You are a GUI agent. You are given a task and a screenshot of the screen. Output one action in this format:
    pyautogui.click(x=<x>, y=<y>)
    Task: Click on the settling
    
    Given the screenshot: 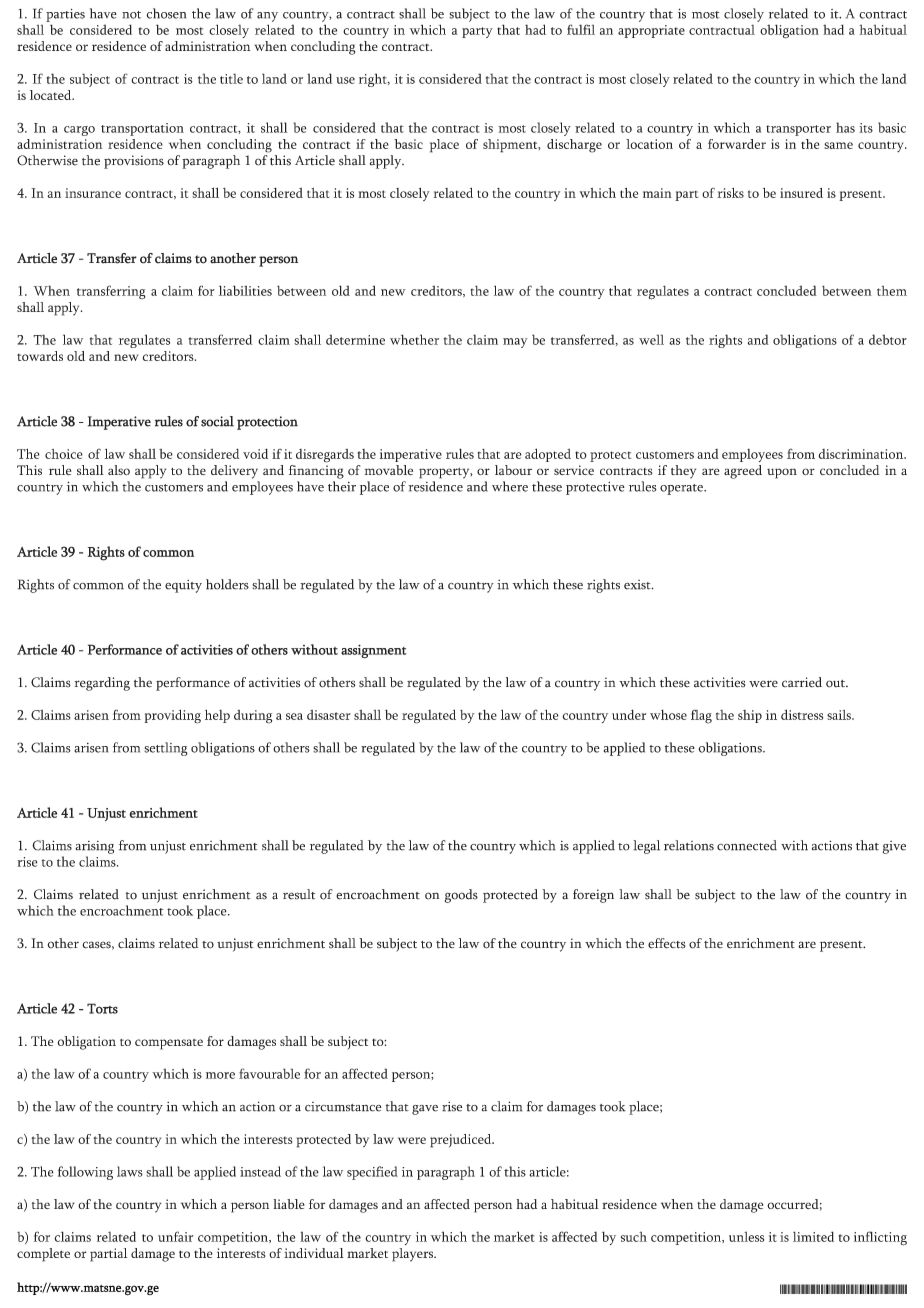 What is the action you would take?
    pyautogui.click(x=166, y=749)
